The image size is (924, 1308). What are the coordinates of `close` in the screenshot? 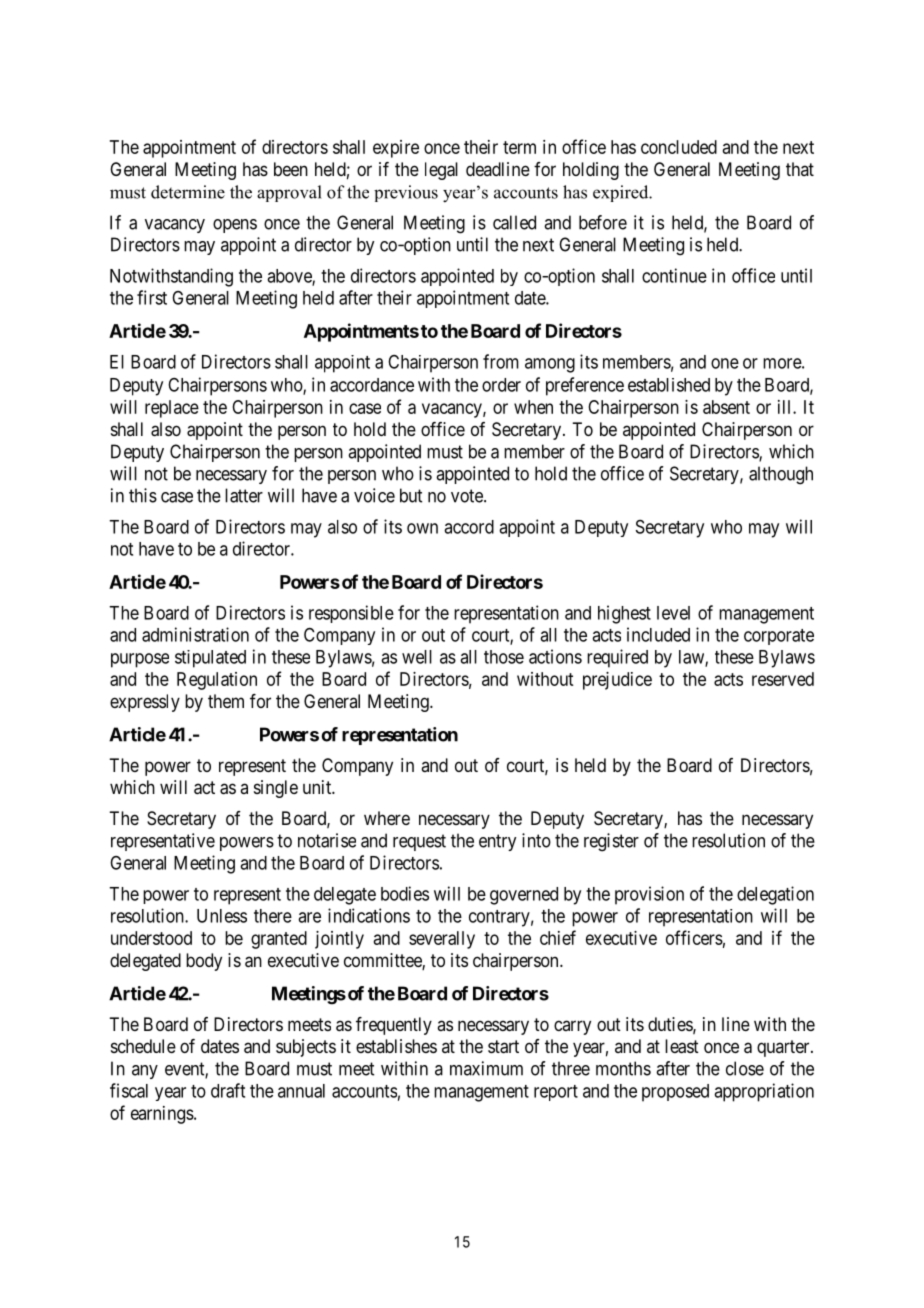 It's located at (745, 1068).
